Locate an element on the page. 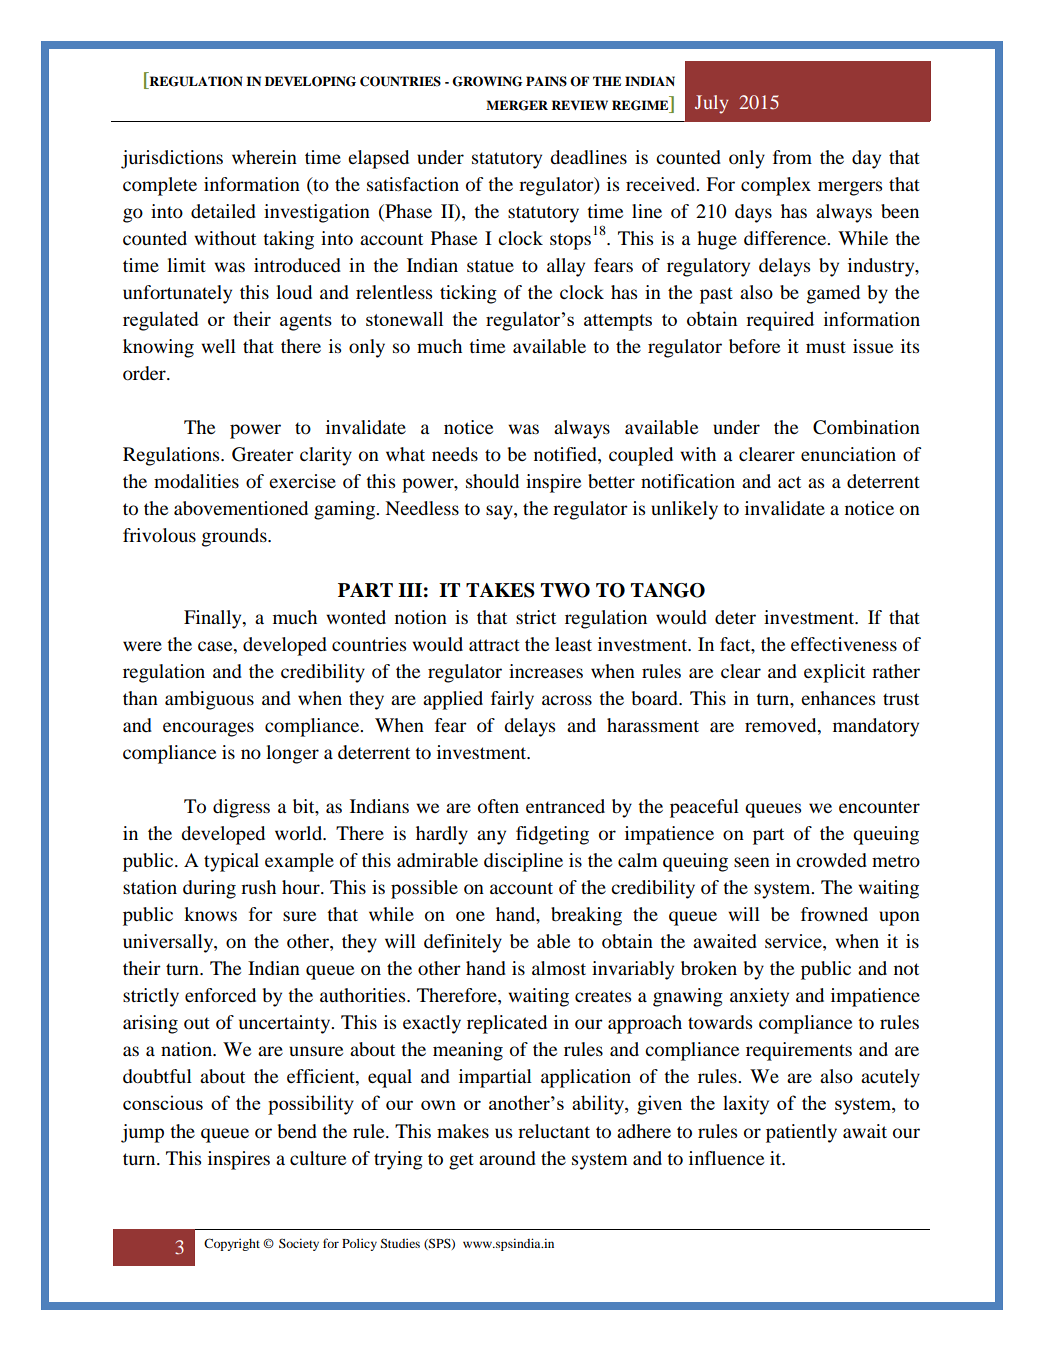 This document has height=1350, width=1043. modalities is located at coordinates (196, 481).
